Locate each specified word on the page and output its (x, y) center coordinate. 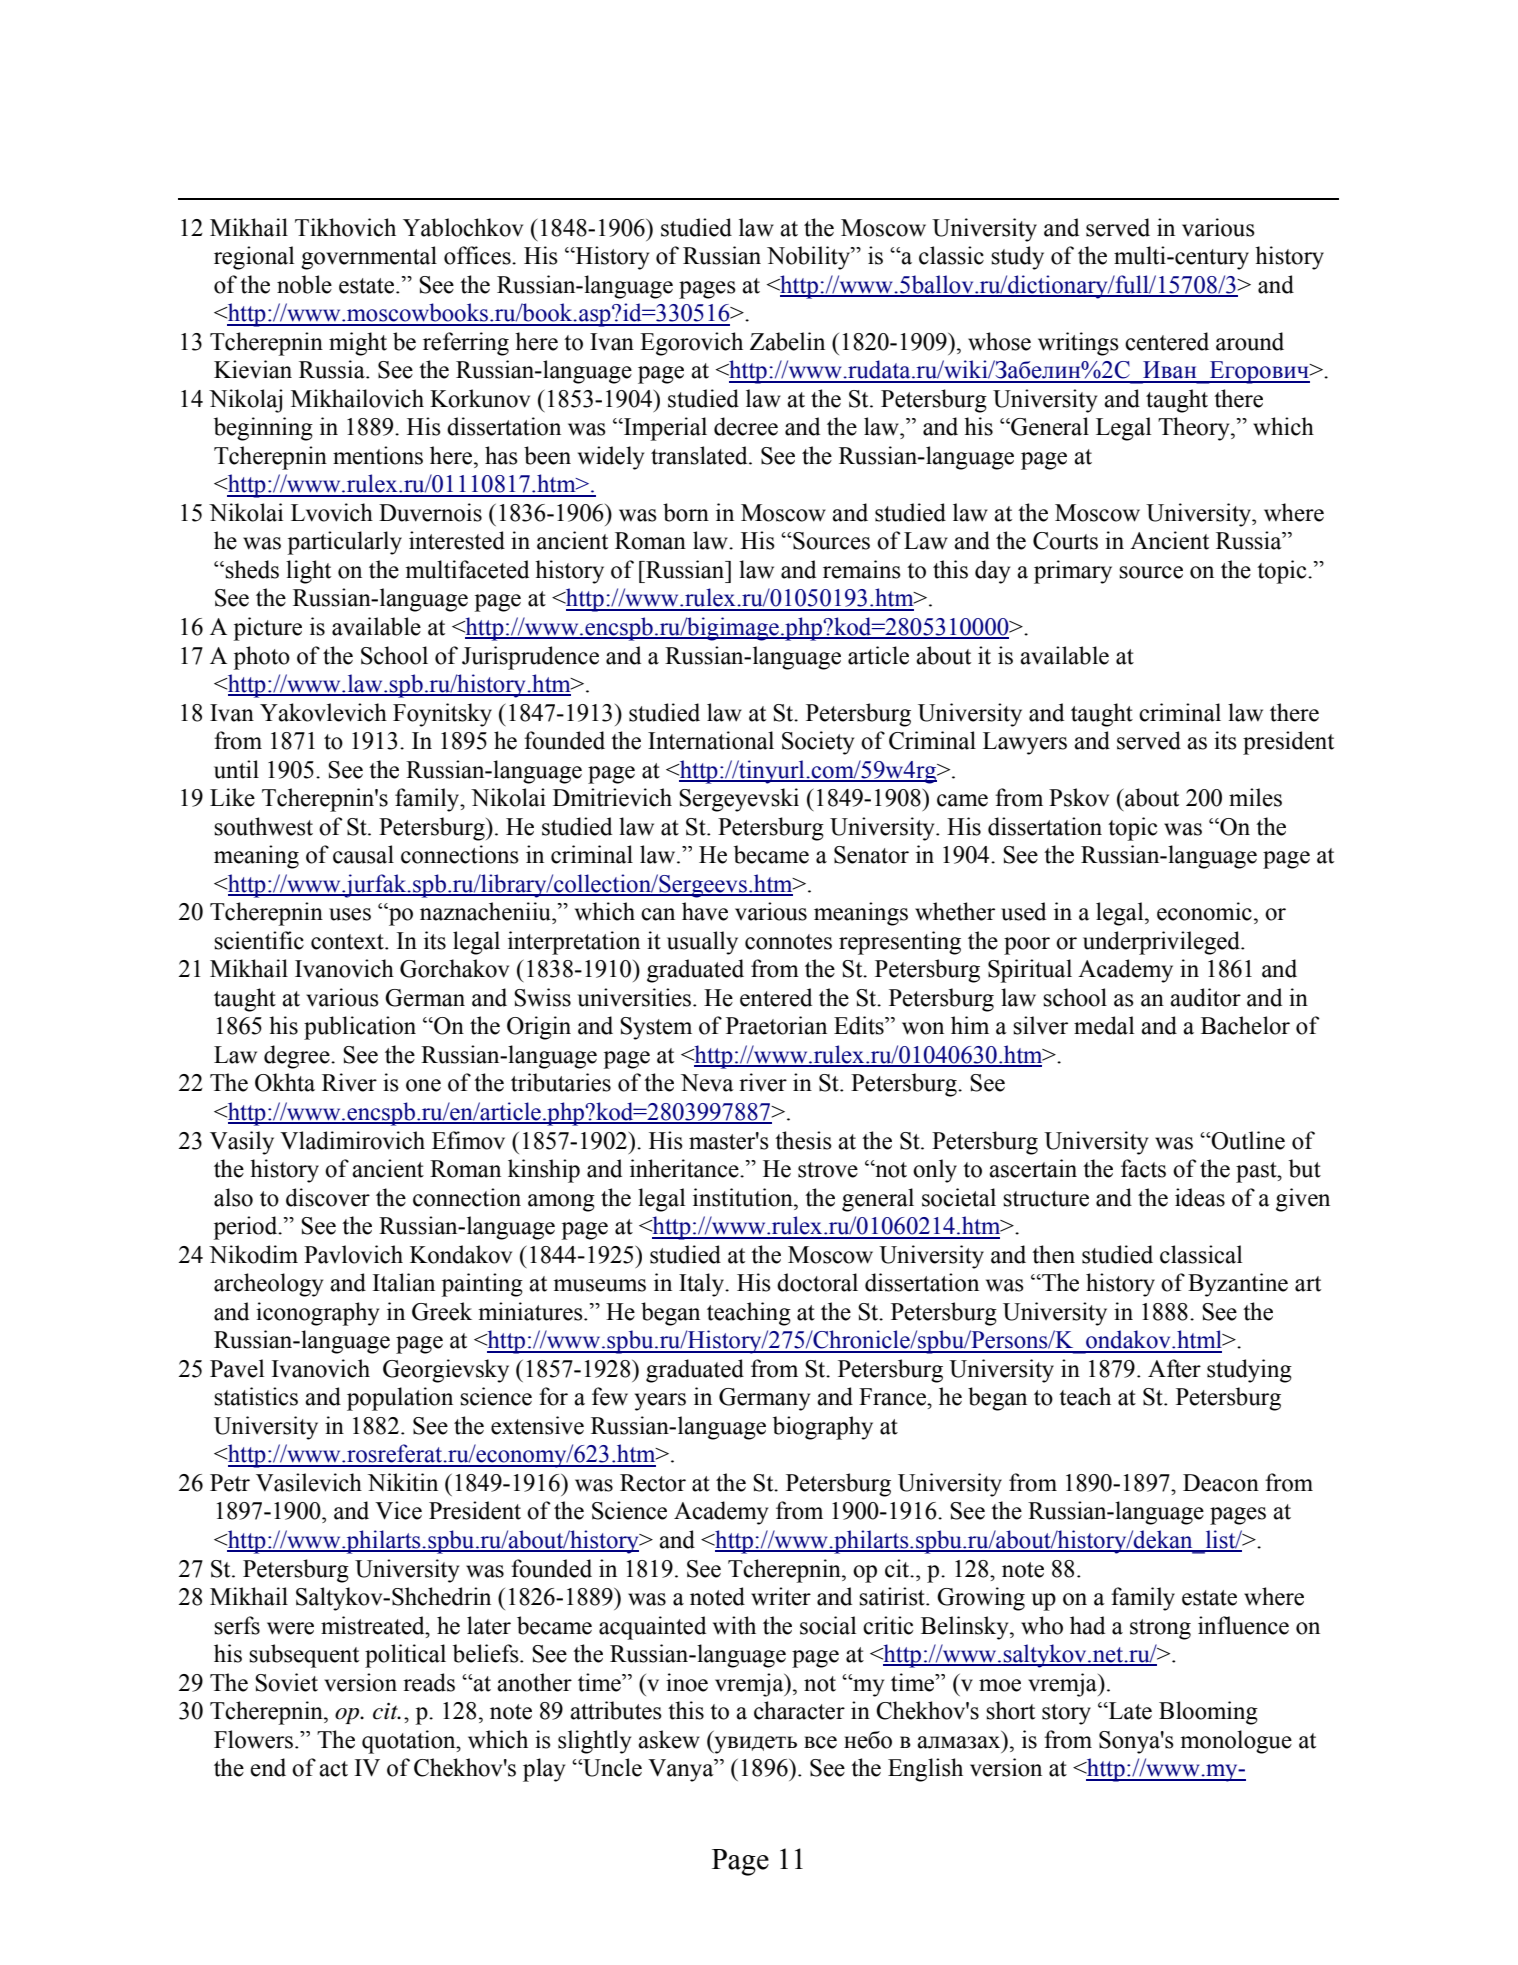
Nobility (810, 258)
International (711, 740)
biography (823, 1428)
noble (304, 284)
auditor (1205, 997)
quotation (410, 1742)
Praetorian (776, 1025)
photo (261, 658)
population (400, 1399)
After (1174, 1368)
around (1250, 341)
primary (1073, 572)
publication (360, 1028)
